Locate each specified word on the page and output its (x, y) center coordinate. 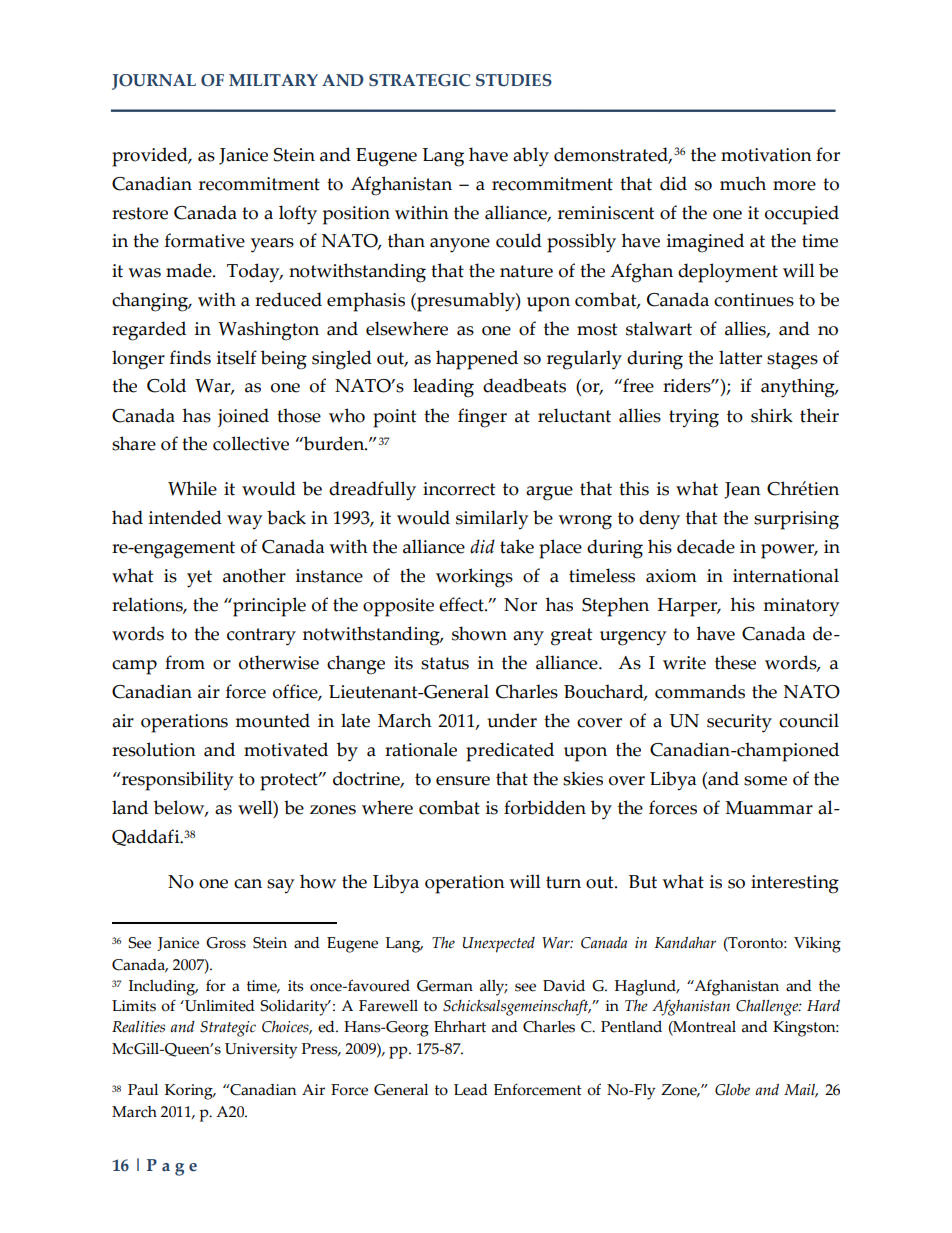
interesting (795, 884)
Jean (742, 490)
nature (526, 271)
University (261, 1051)
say (280, 886)
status (445, 663)
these (735, 662)
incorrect (459, 489)
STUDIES (514, 80)
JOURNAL (154, 82)
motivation (766, 155)
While (192, 488)
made (190, 270)
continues (754, 300)
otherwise (279, 662)
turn (563, 882)
